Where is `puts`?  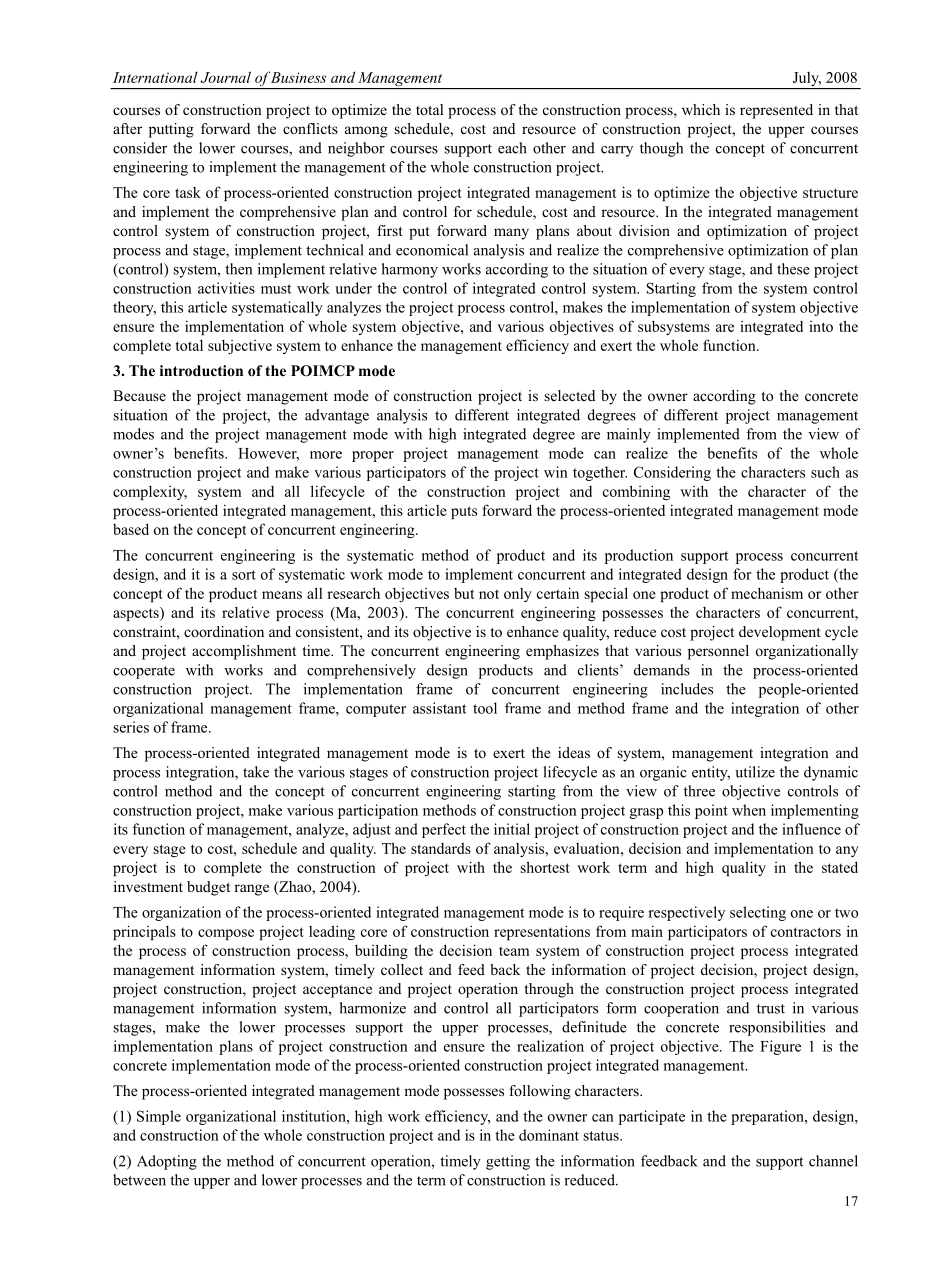 puts is located at coordinates (464, 512).
